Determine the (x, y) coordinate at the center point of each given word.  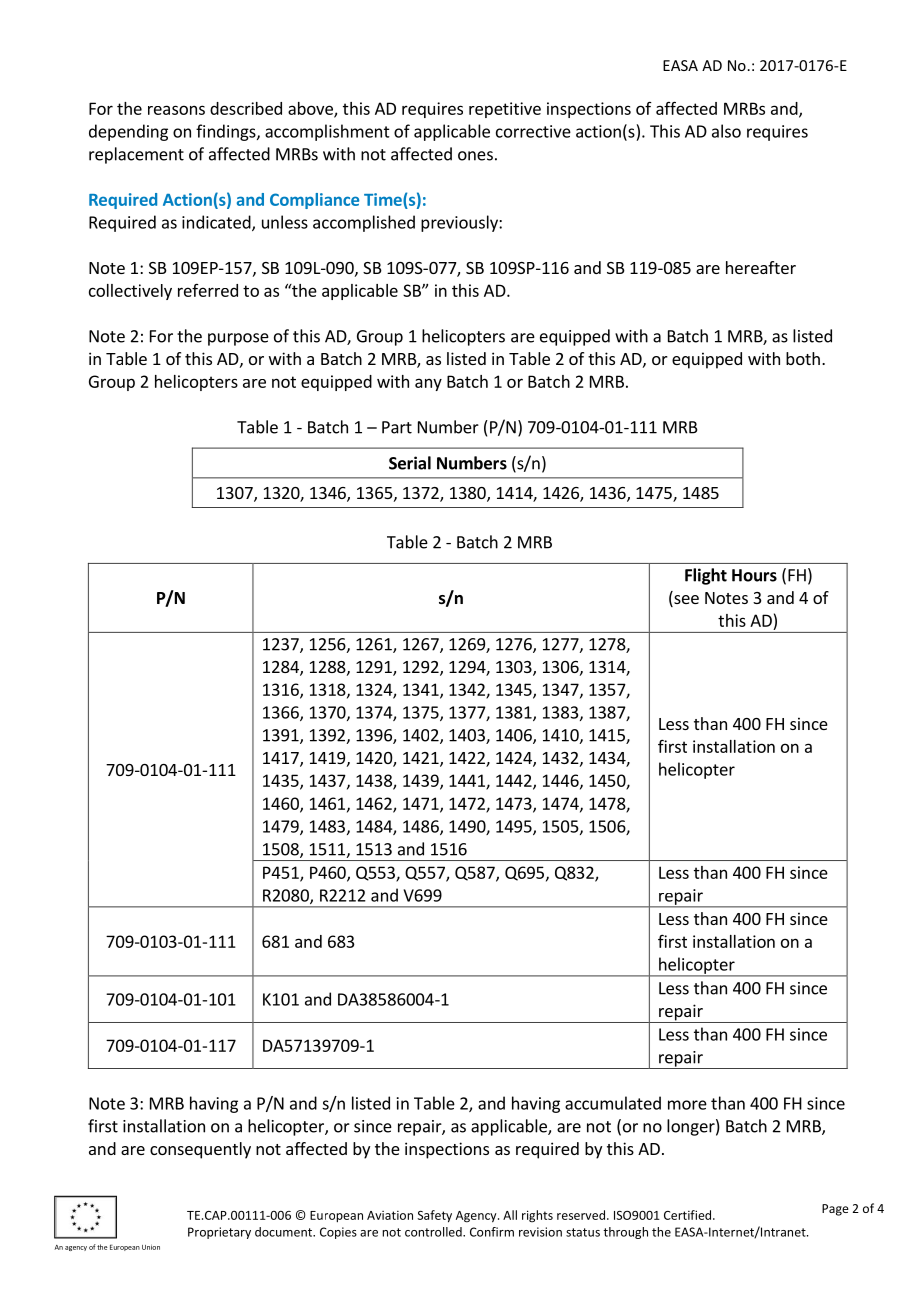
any (428, 384)
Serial (410, 463)
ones (475, 156)
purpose (238, 339)
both (803, 358)
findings (227, 132)
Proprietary (219, 1233)
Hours (754, 575)
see (685, 601)
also (726, 131)
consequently (200, 1150)
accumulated (613, 1103)
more (687, 1105)
